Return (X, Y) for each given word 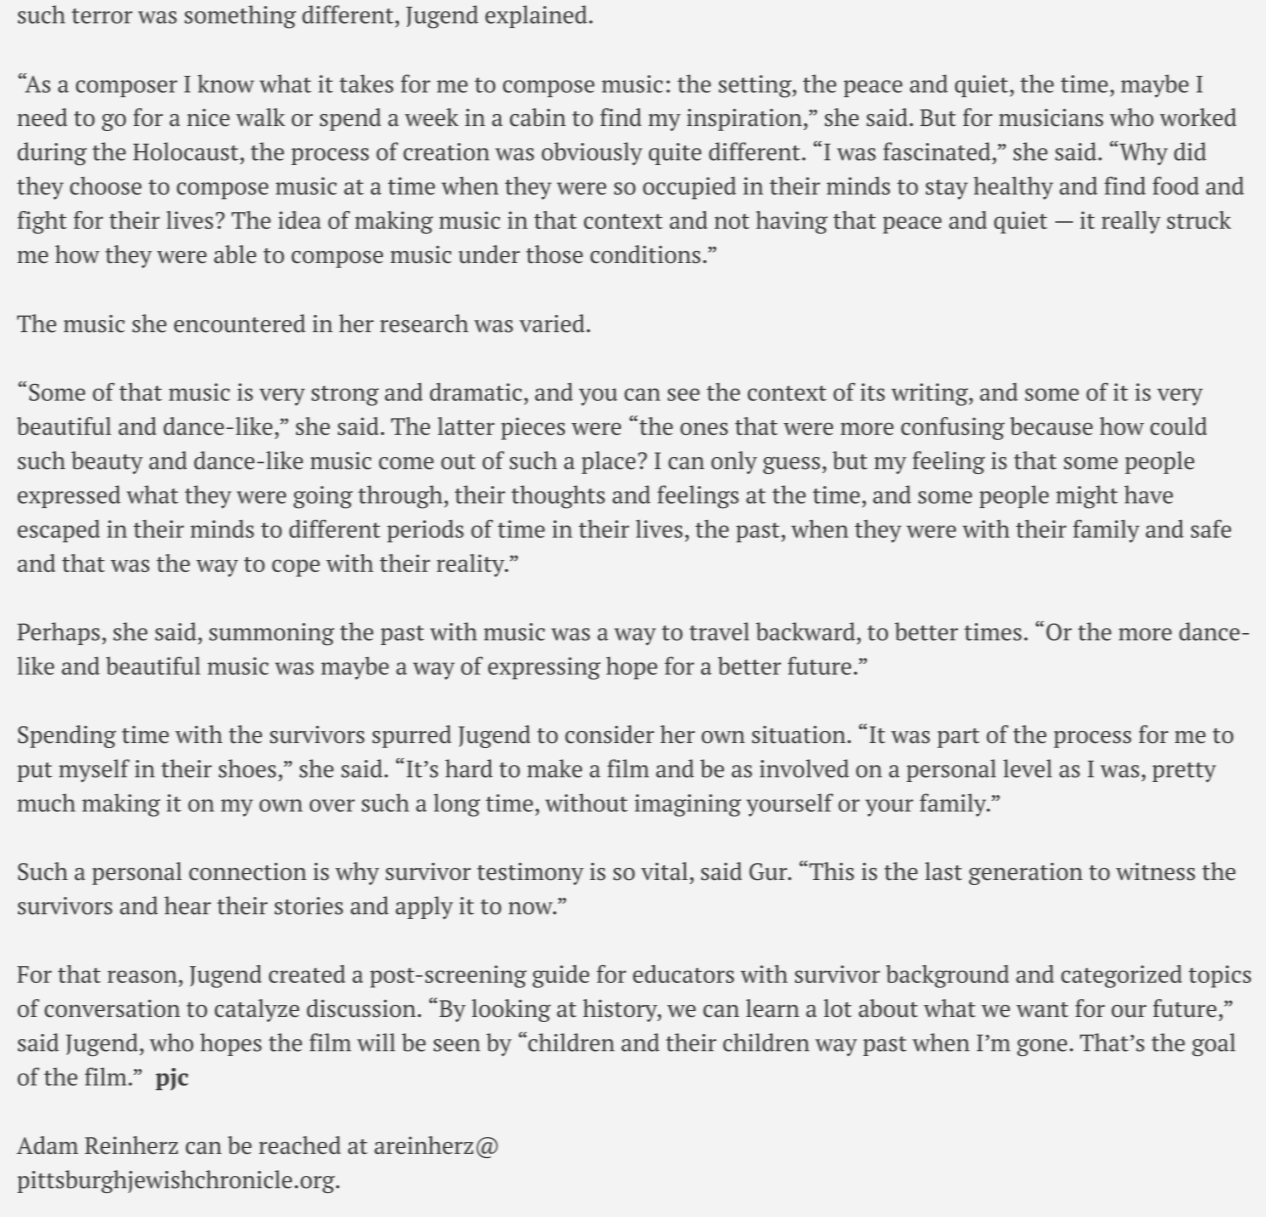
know (226, 83)
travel (719, 631)
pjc (172, 1079)
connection (247, 872)
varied (552, 323)
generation (1026, 874)
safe (1211, 529)
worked (1198, 117)
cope (296, 568)
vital (664, 871)
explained (536, 16)
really (1131, 222)
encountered (239, 323)
